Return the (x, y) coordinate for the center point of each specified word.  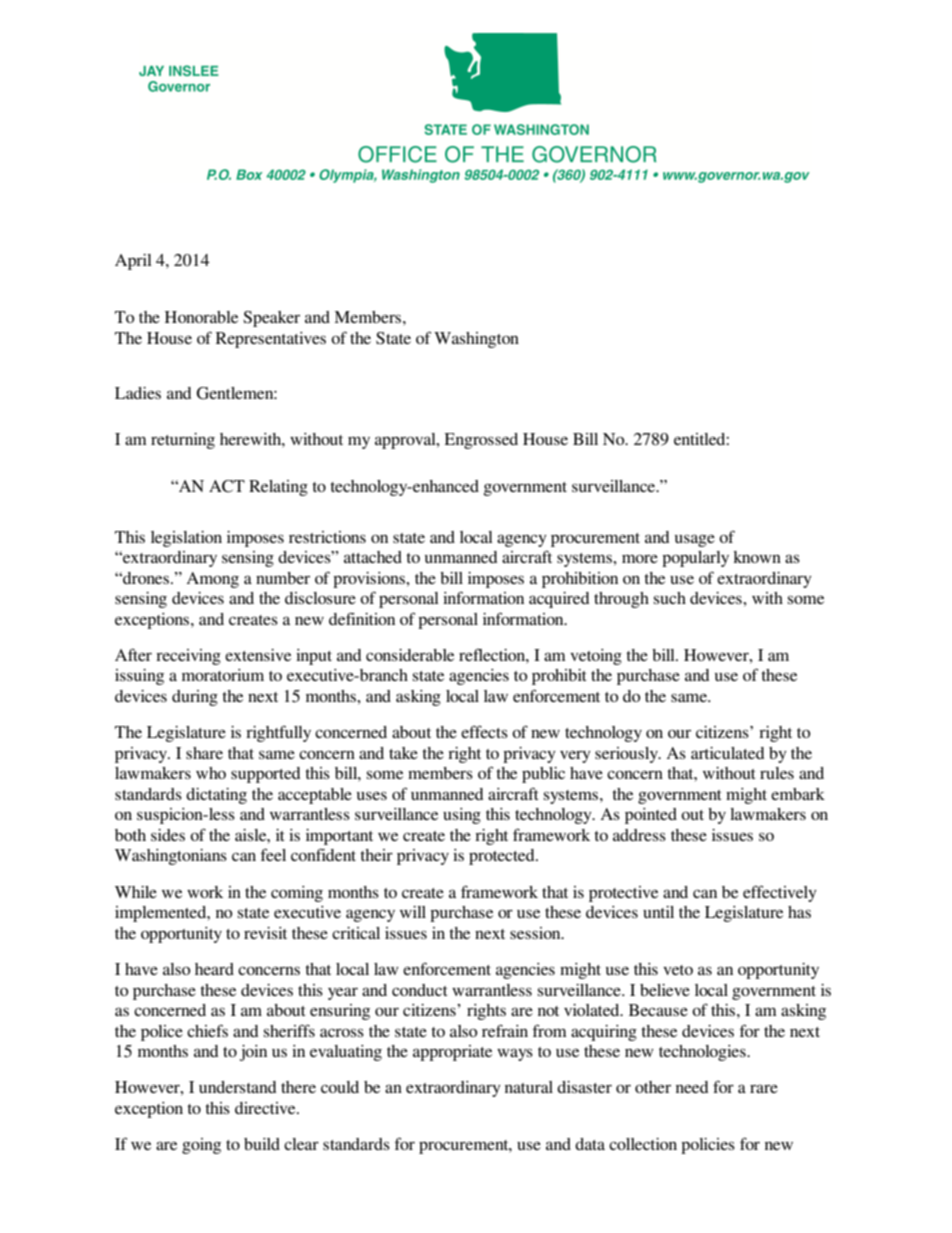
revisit (265, 933)
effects (484, 731)
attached (373, 557)
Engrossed (481, 441)
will (413, 912)
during (195, 698)
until (658, 912)
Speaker (271, 319)
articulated (728, 753)
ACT (227, 486)
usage (695, 540)
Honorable (201, 317)
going (201, 1146)
